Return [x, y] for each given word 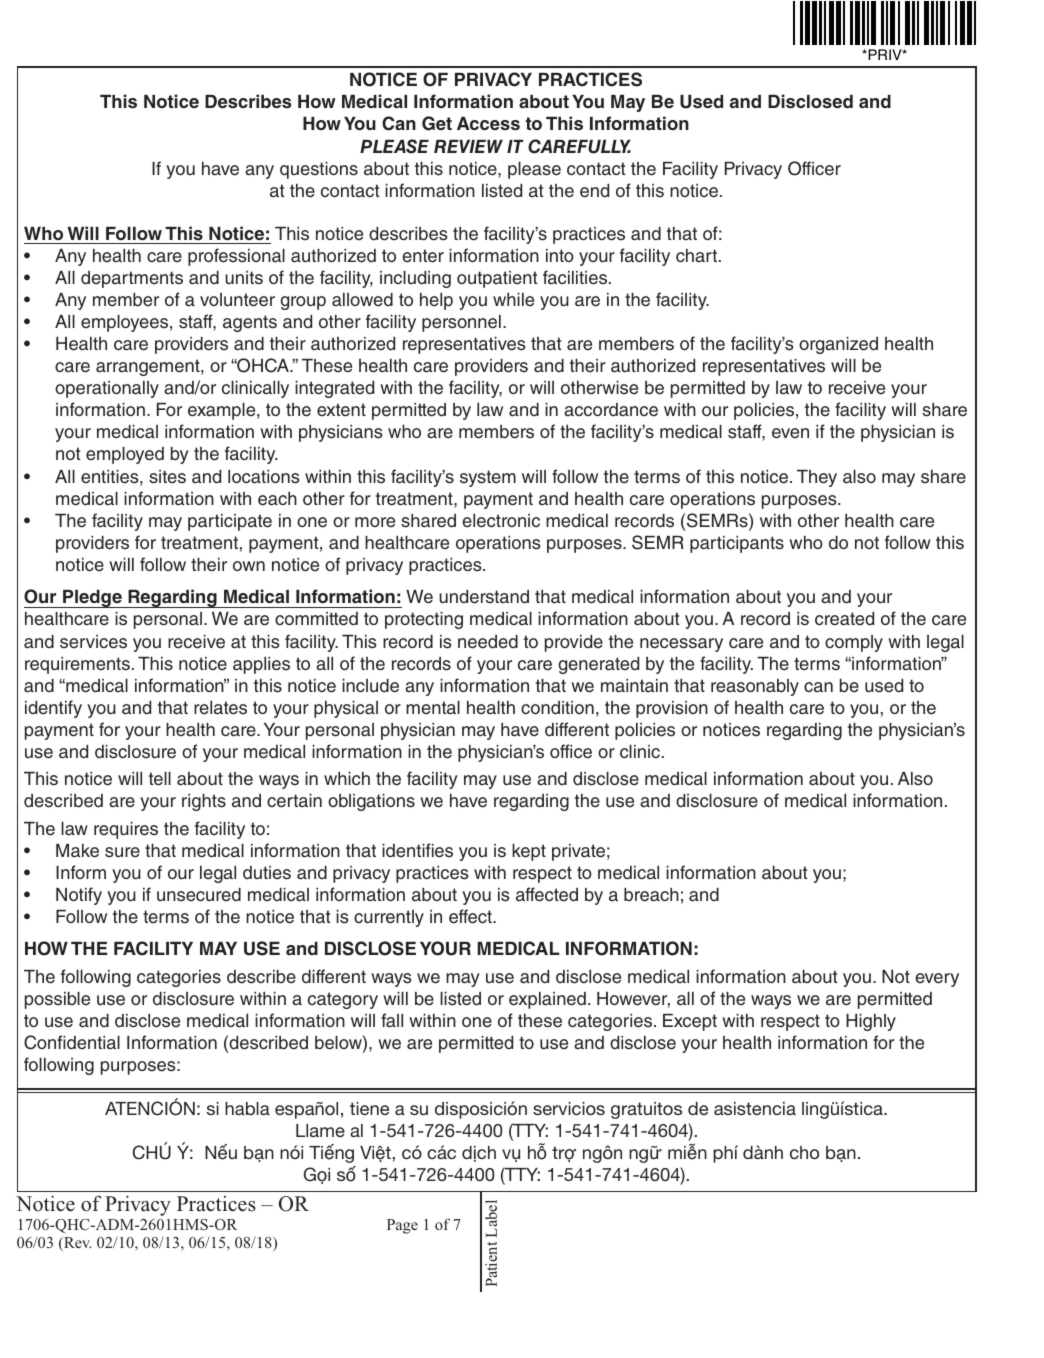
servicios [569, 1108]
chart [696, 256]
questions [319, 170]
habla [247, 1108]
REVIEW [468, 146]
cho [804, 1152]
